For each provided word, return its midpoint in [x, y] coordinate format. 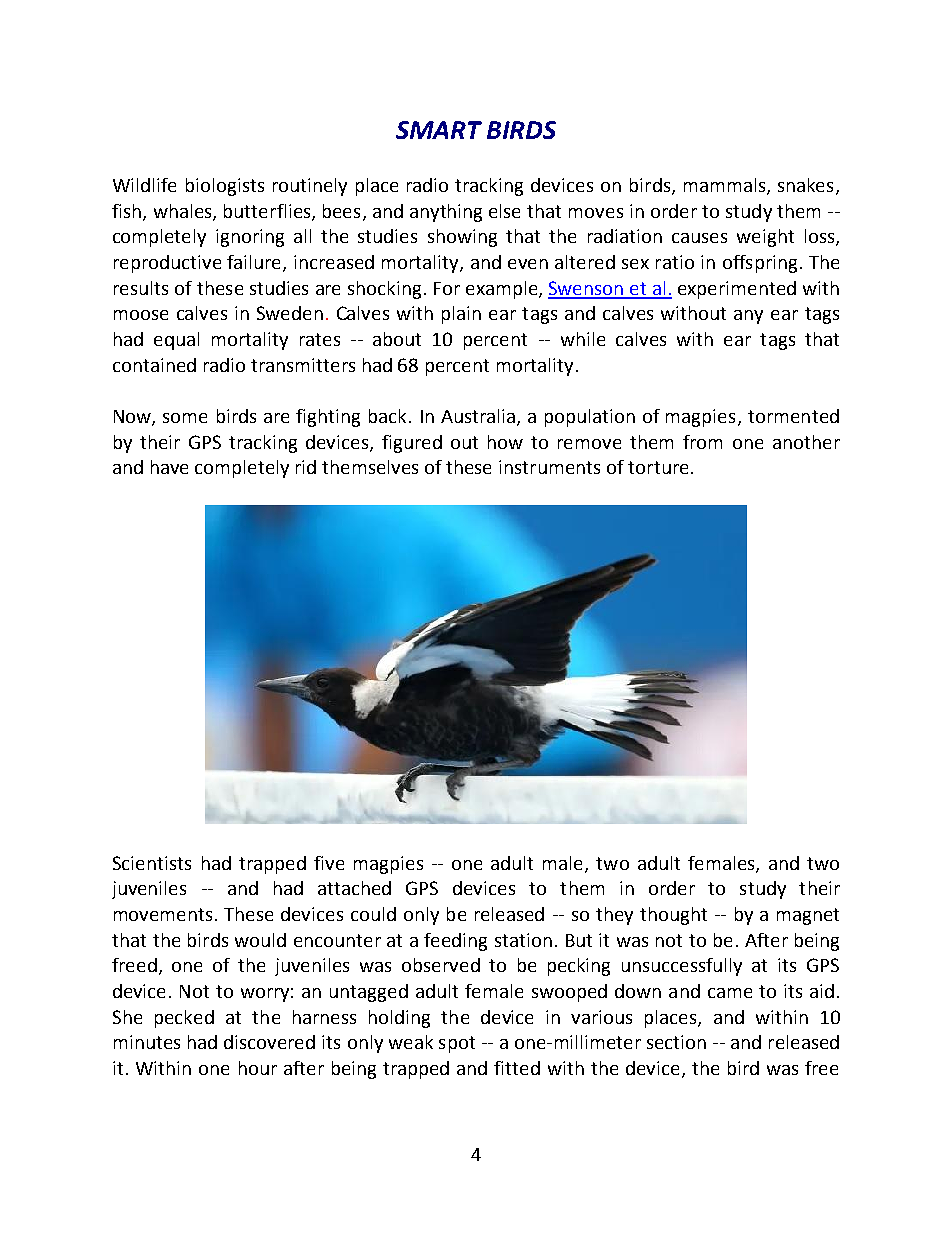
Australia [478, 416]
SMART [439, 130]
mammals [724, 185]
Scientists [152, 863]
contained [154, 365]
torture [658, 467]
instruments [549, 467]
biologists [225, 187]
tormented [793, 416]
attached [354, 888]
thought [673, 916]
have [169, 467]
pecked [184, 1019]
